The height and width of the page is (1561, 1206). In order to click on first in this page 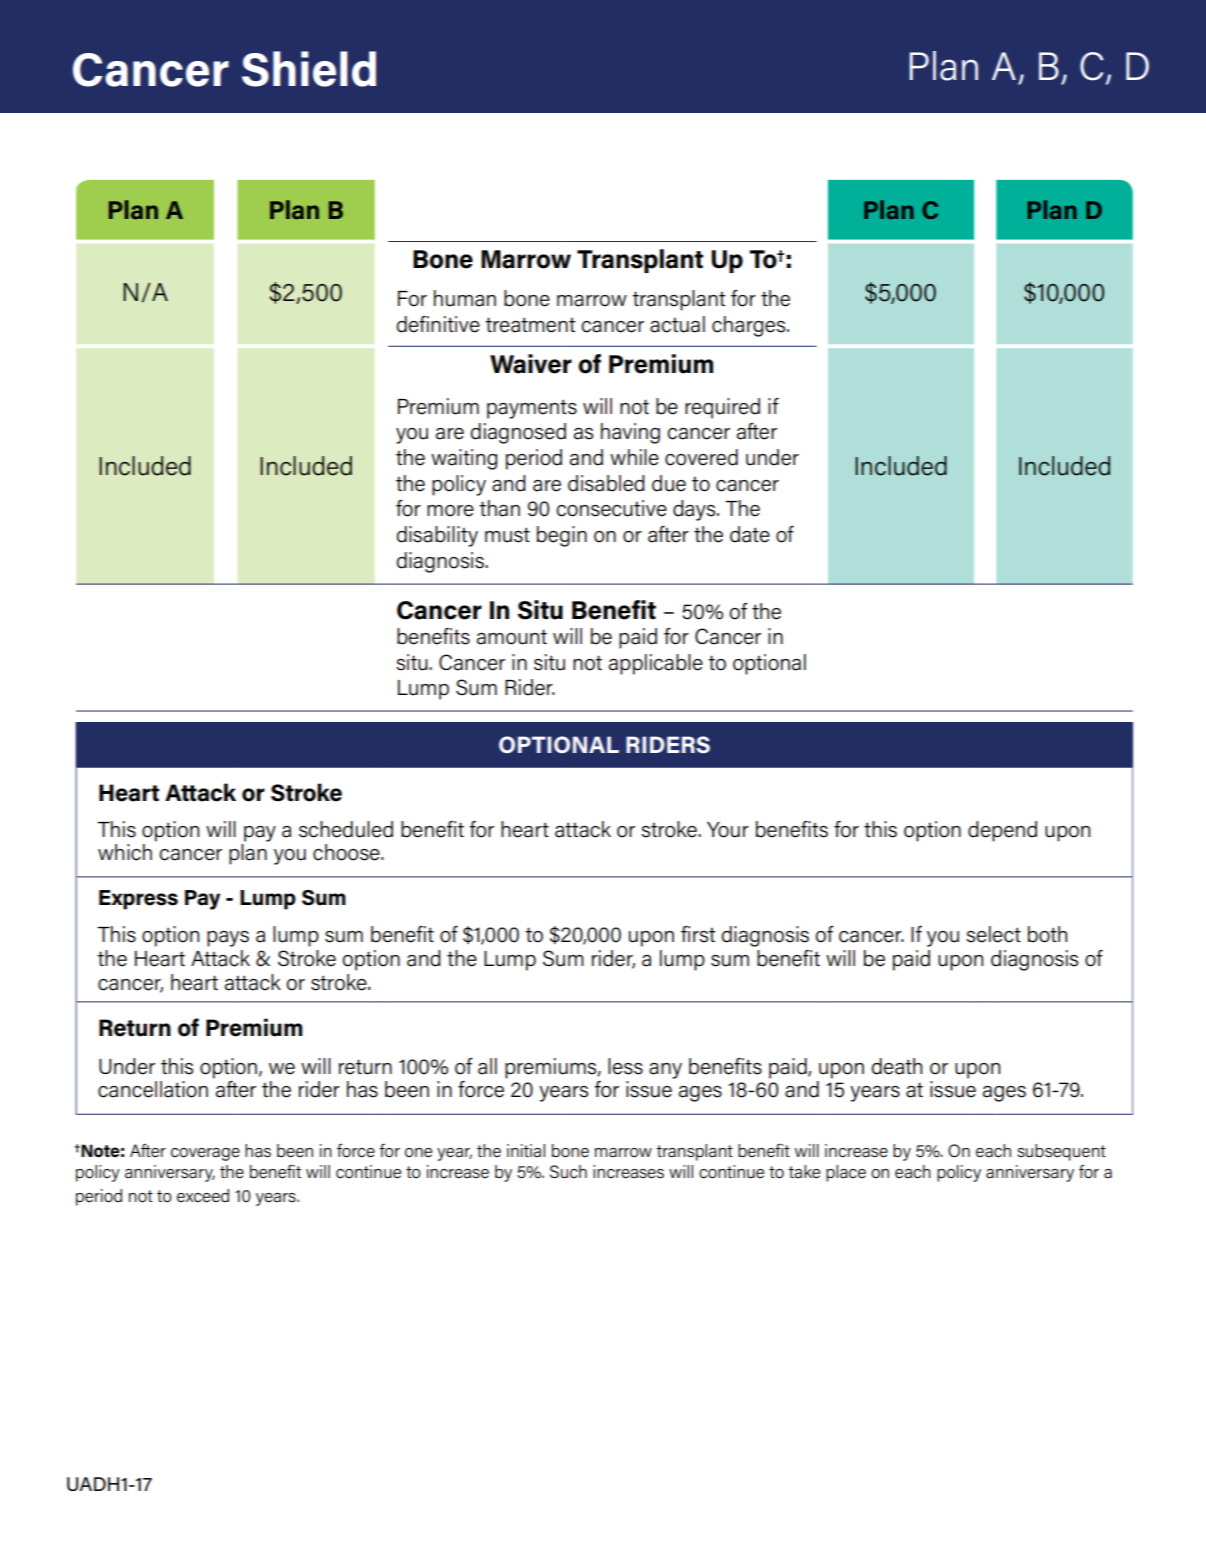, I will do `click(698, 934)`.
